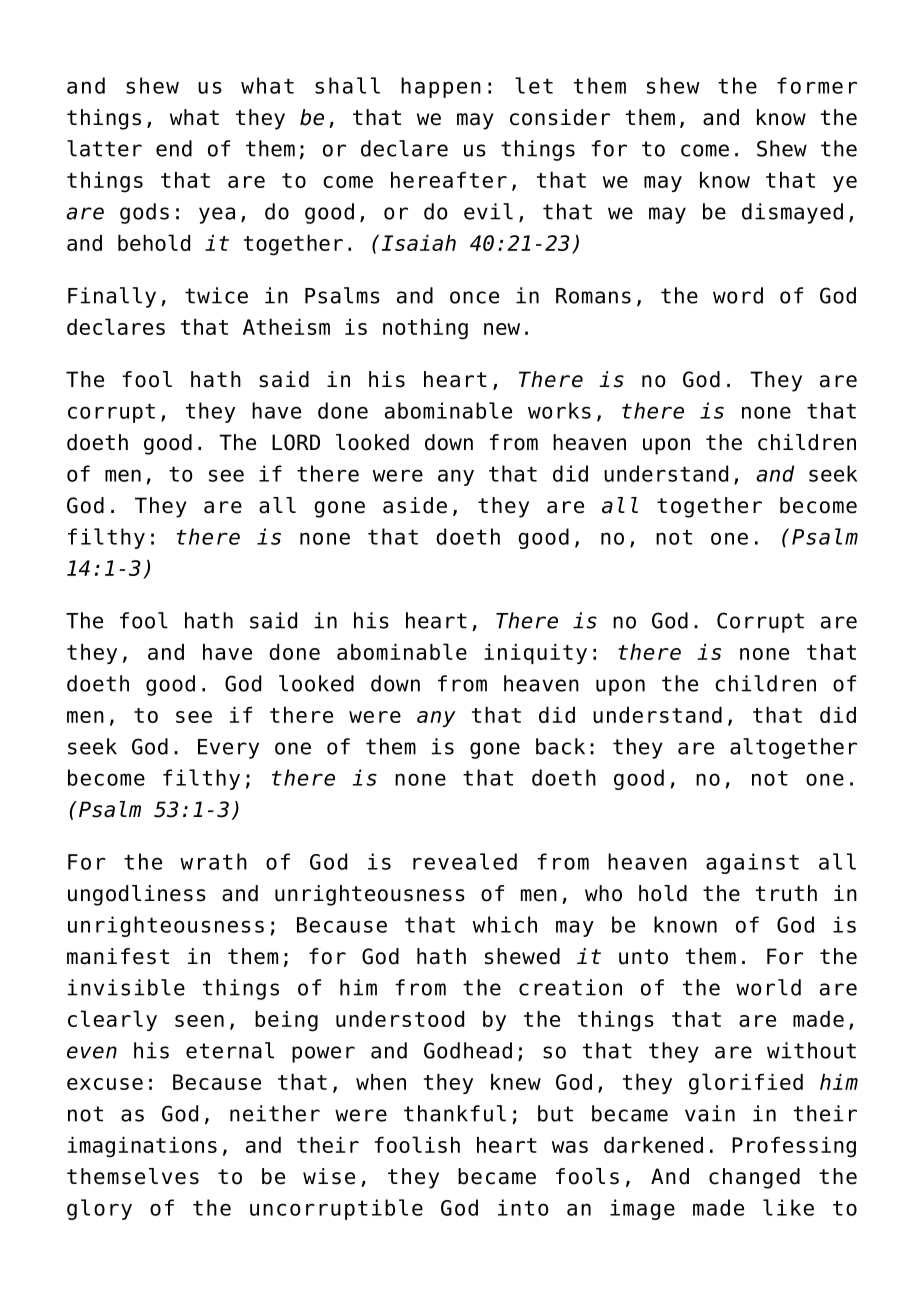 This image has height=1308, width=924. I want to click on back, so click(560, 746).
